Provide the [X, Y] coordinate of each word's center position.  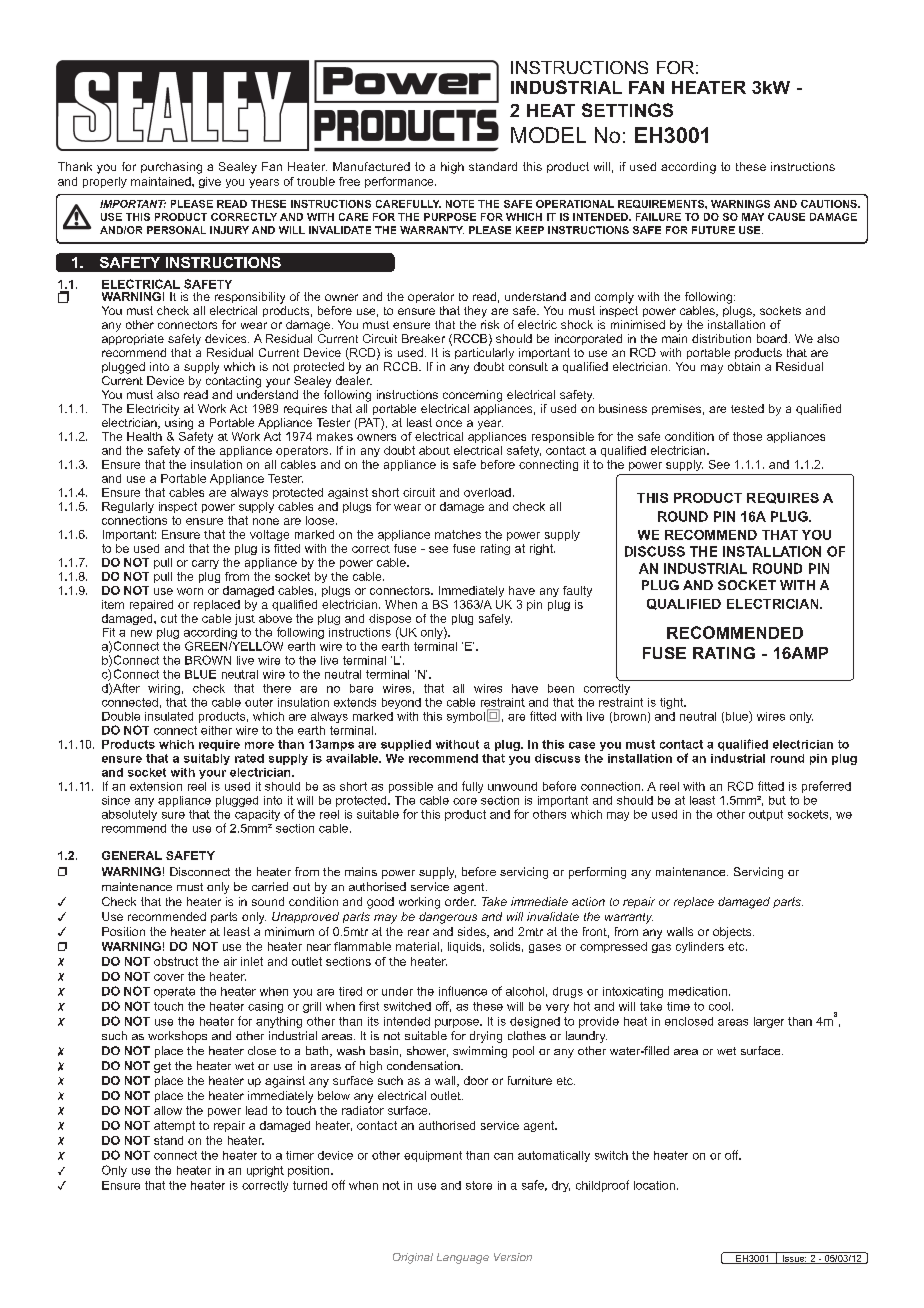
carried [270, 886]
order [460, 901]
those [747, 436]
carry [205, 564]
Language [463, 1258]
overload [487, 492]
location [654, 1185]
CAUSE [786, 217]
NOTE [460, 204]
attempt [174, 1126]
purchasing [171, 168]
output [766, 815]
